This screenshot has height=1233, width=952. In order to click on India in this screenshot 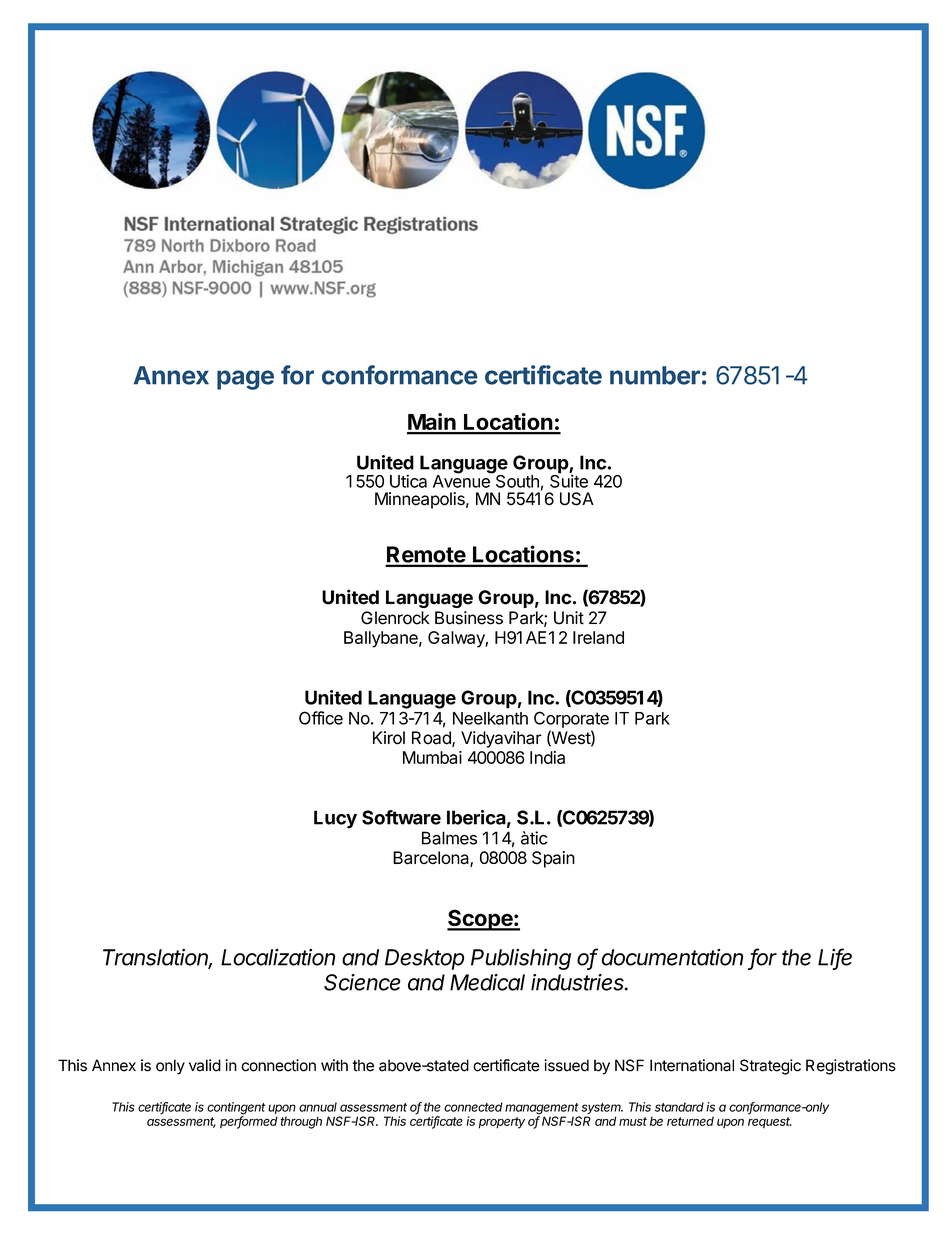, I will do `click(547, 757)`.
